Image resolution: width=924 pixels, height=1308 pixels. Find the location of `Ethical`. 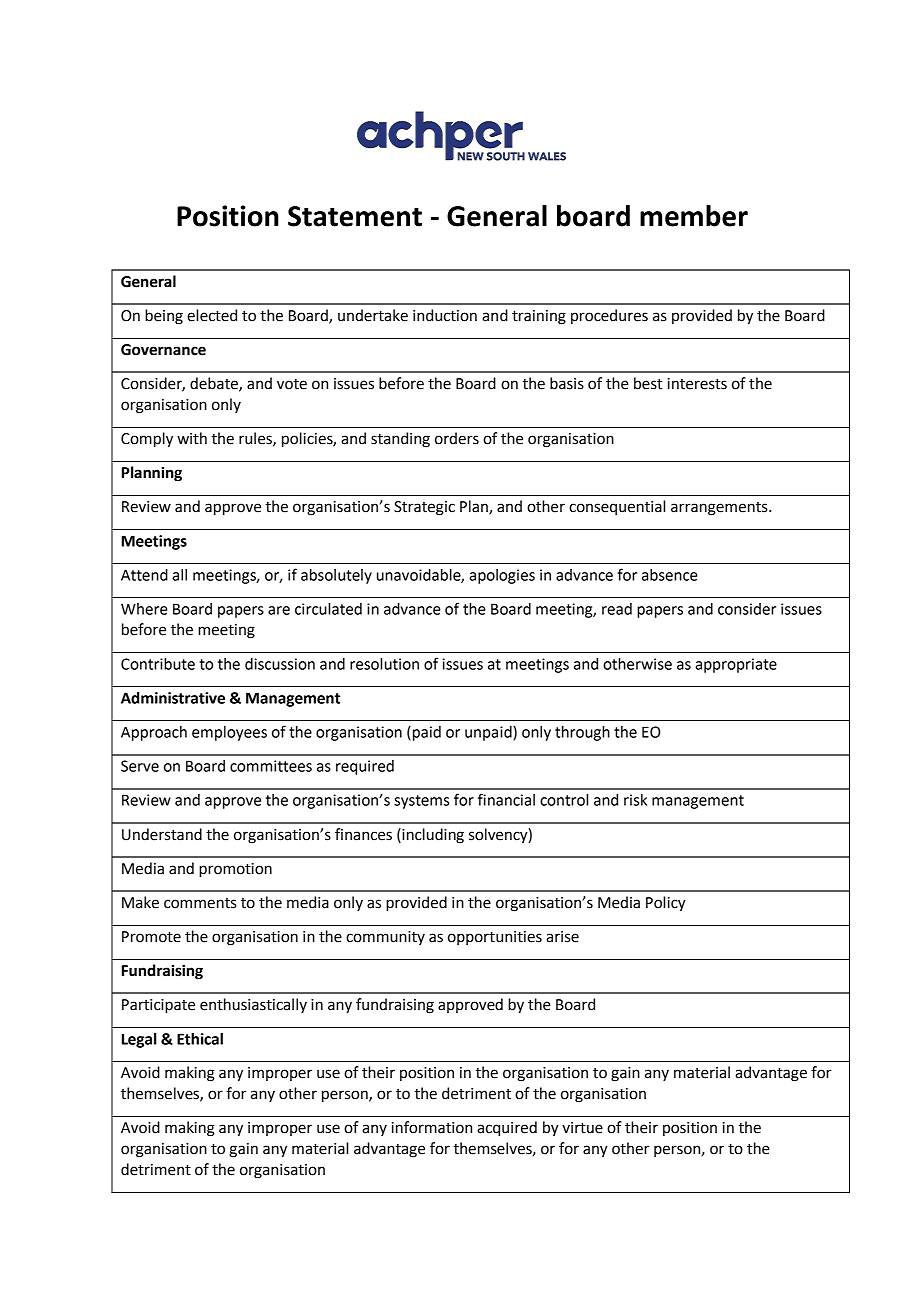

Ethical is located at coordinates (200, 1039).
